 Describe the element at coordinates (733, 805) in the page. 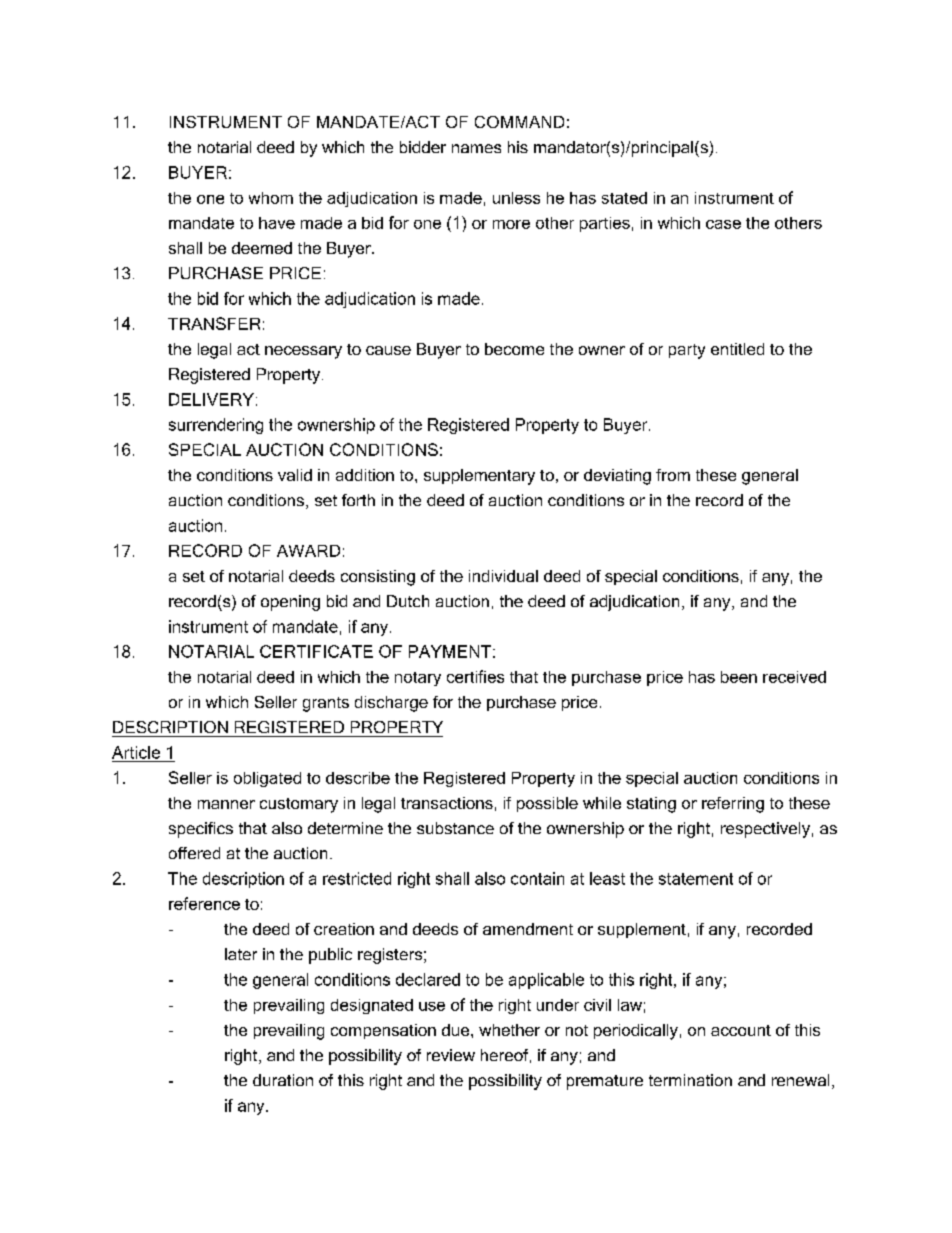

I see `referring` at that location.
